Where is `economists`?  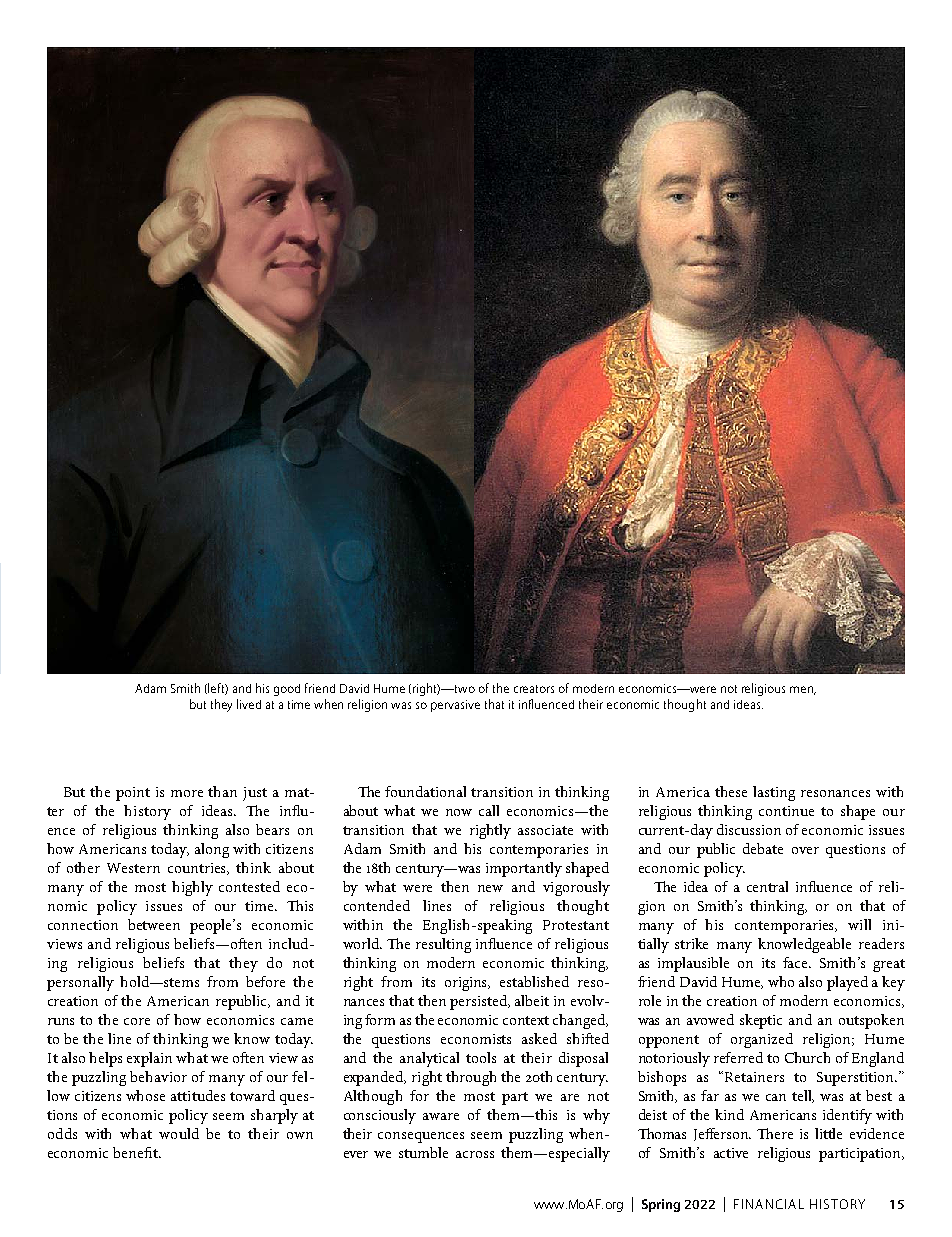 economists is located at coordinates (476, 1039).
